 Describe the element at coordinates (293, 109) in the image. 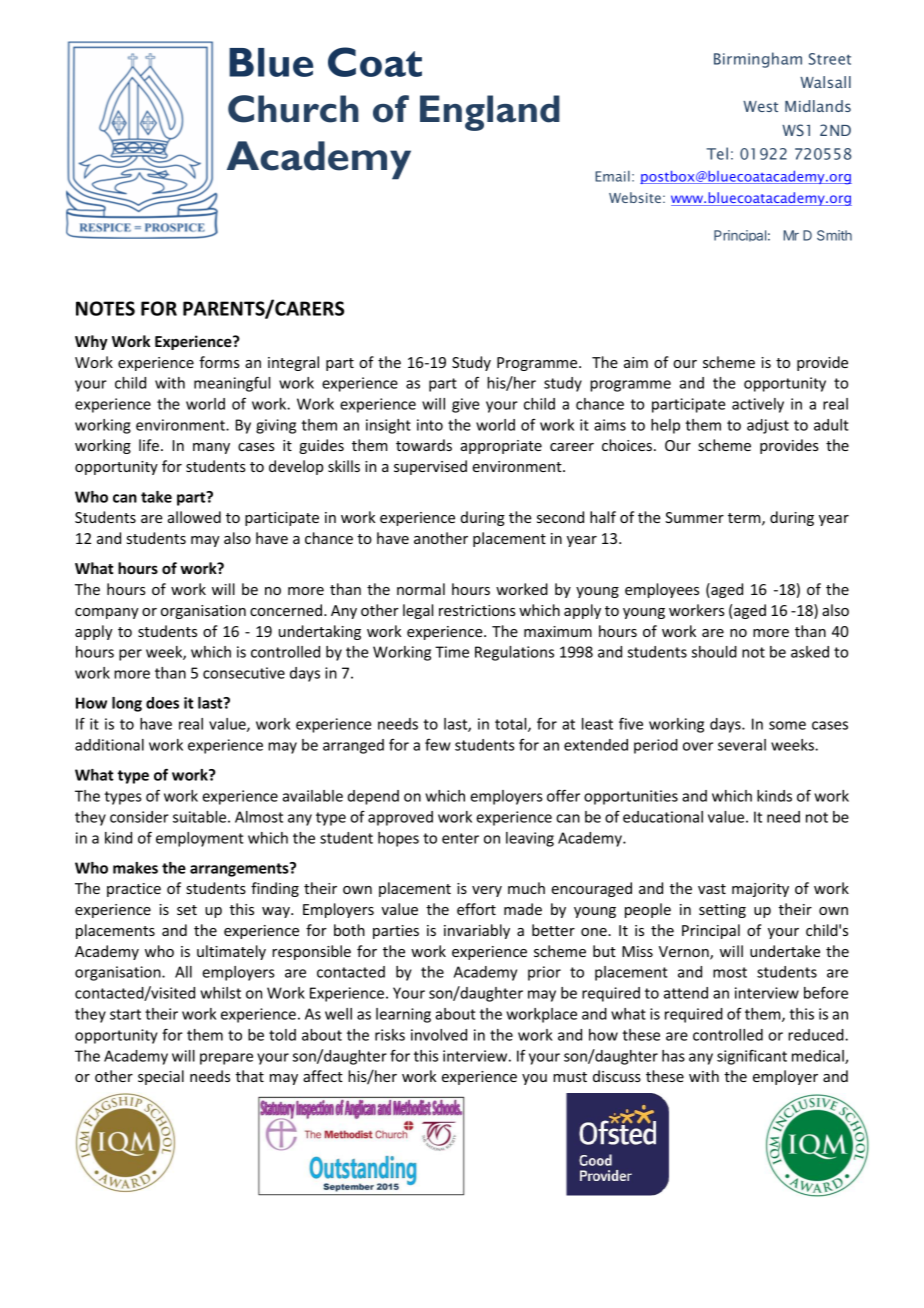

I see `Church` at that location.
